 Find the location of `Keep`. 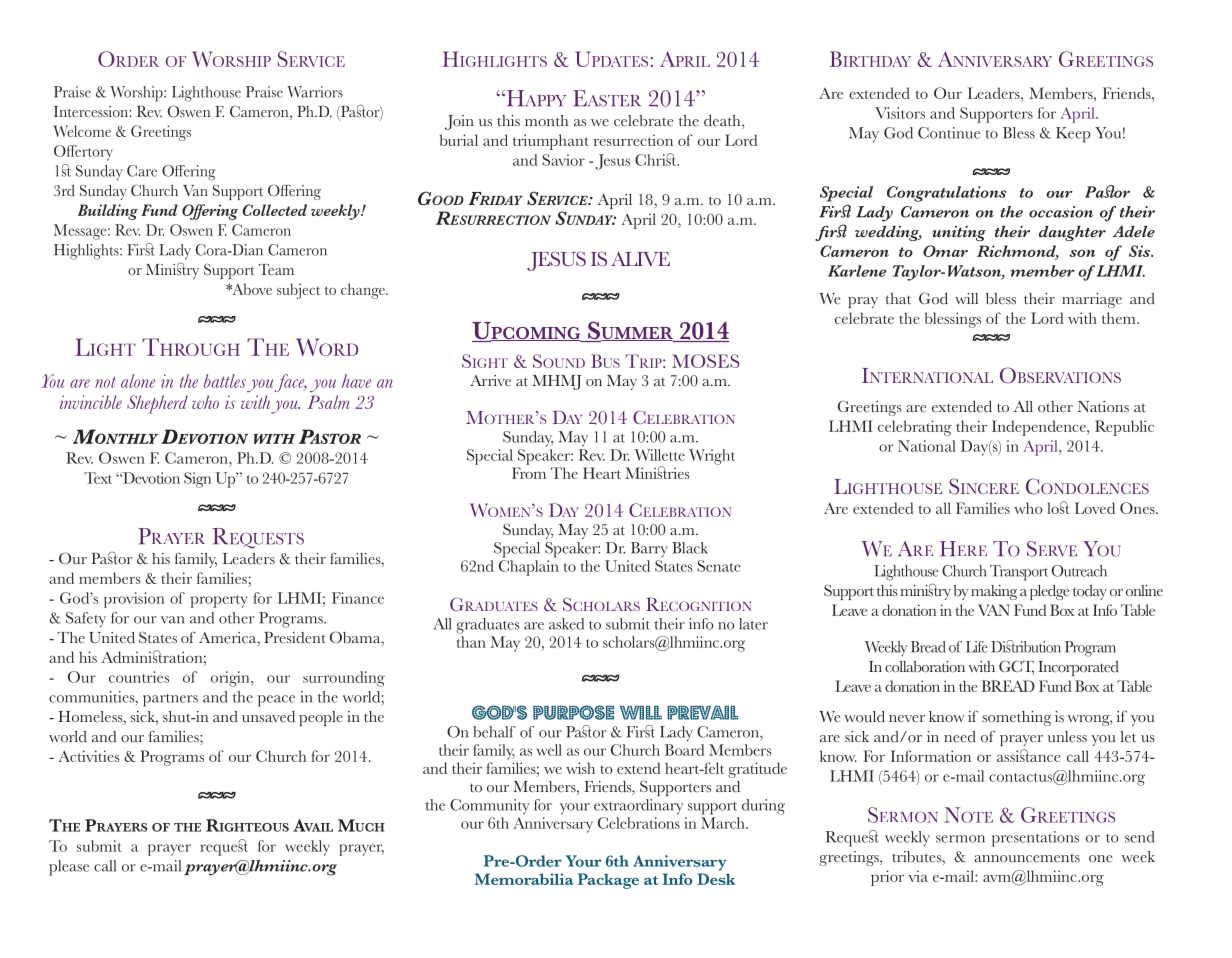

Keep is located at coordinates (1073, 135).
